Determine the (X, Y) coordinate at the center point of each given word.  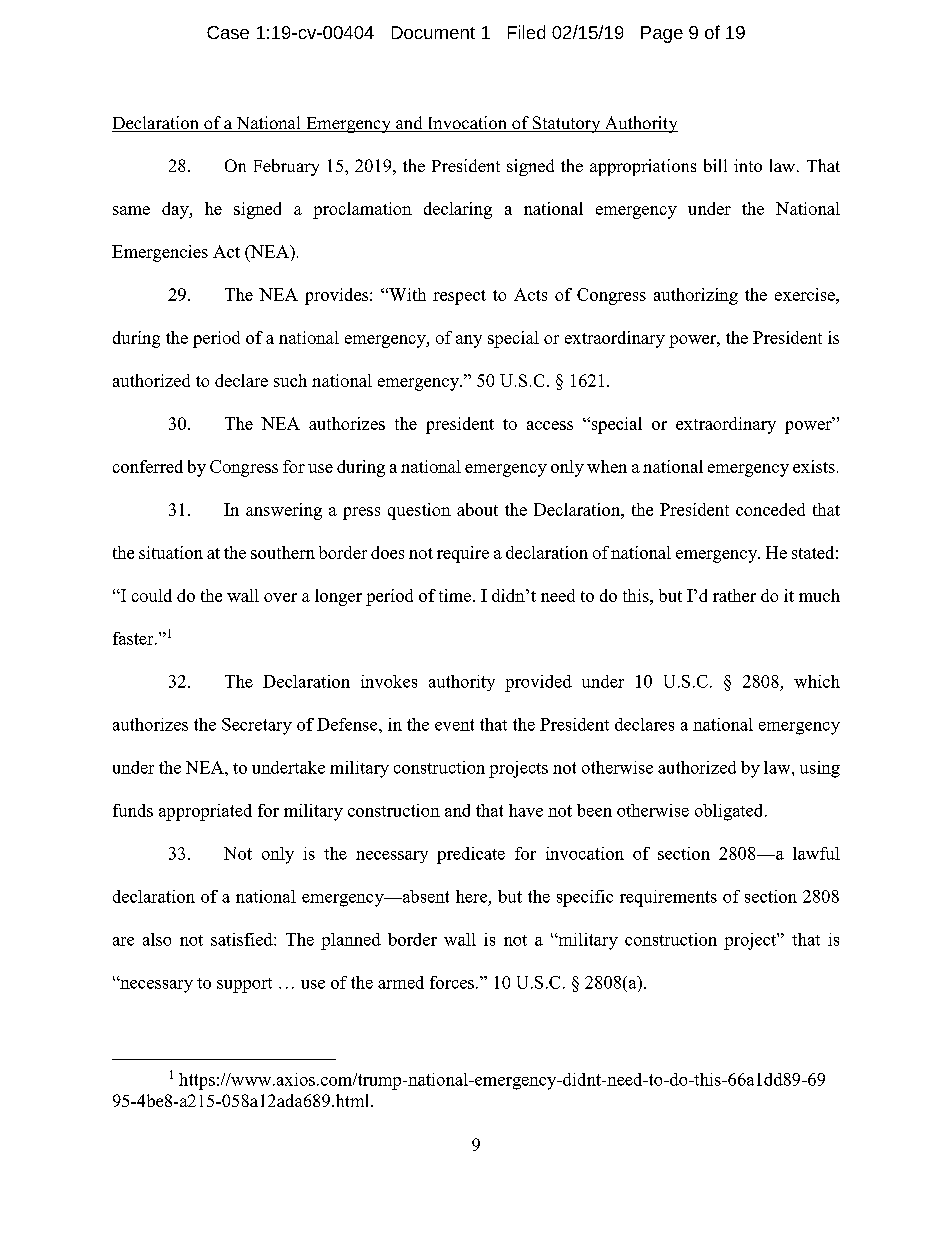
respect (459, 297)
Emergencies (160, 253)
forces (452, 982)
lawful (816, 853)
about (477, 509)
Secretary (257, 726)
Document (433, 32)
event (454, 725)
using (820, 769)
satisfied (243, 939)
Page (662, 34)
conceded (770, 509)
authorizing (696, 296)
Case (228, 32)
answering (284, 511)
